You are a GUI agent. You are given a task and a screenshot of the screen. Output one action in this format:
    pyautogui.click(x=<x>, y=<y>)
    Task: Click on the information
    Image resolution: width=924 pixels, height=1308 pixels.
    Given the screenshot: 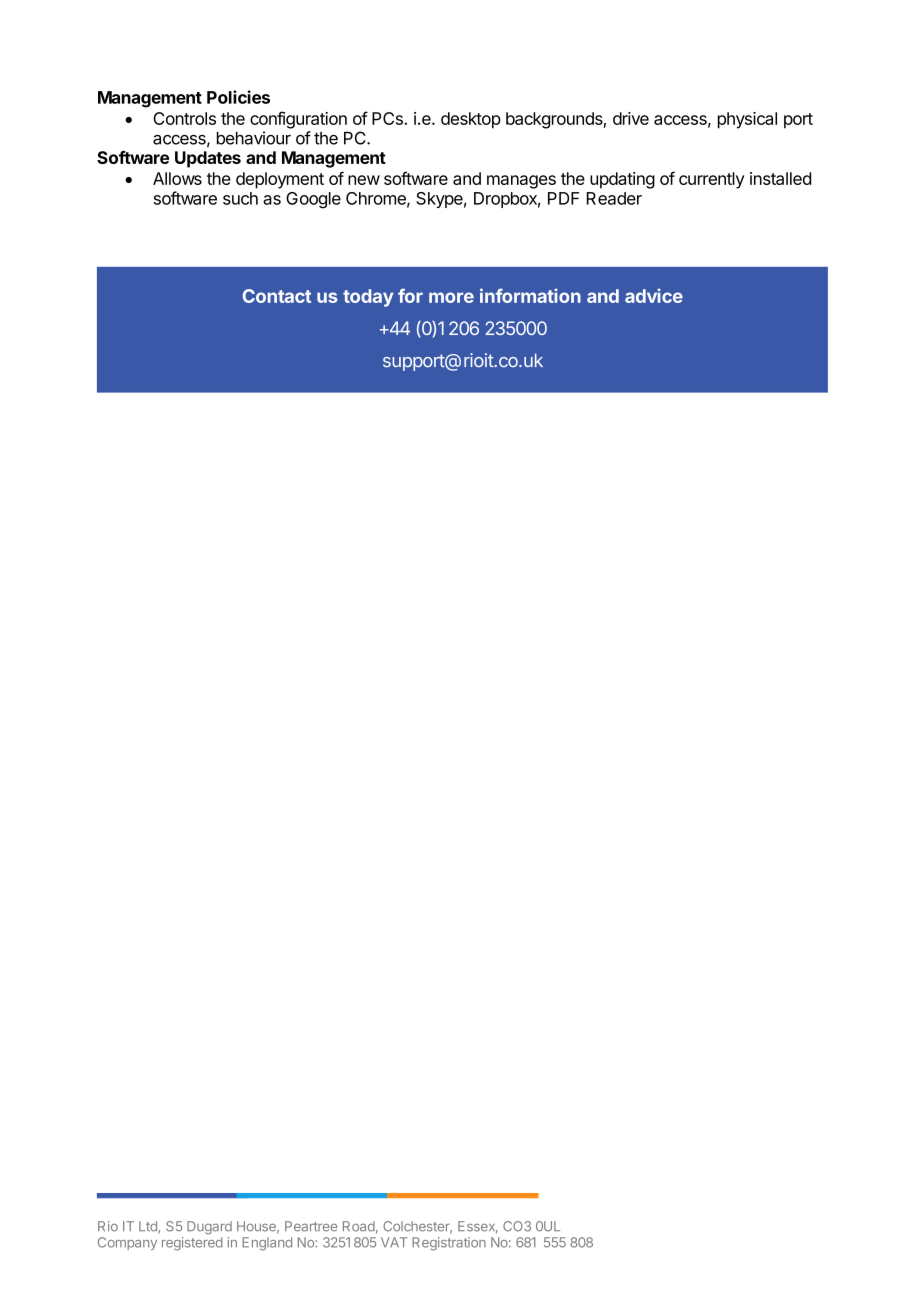 What is the action you would take?
    pyautogui.click(x=530, y=295)
